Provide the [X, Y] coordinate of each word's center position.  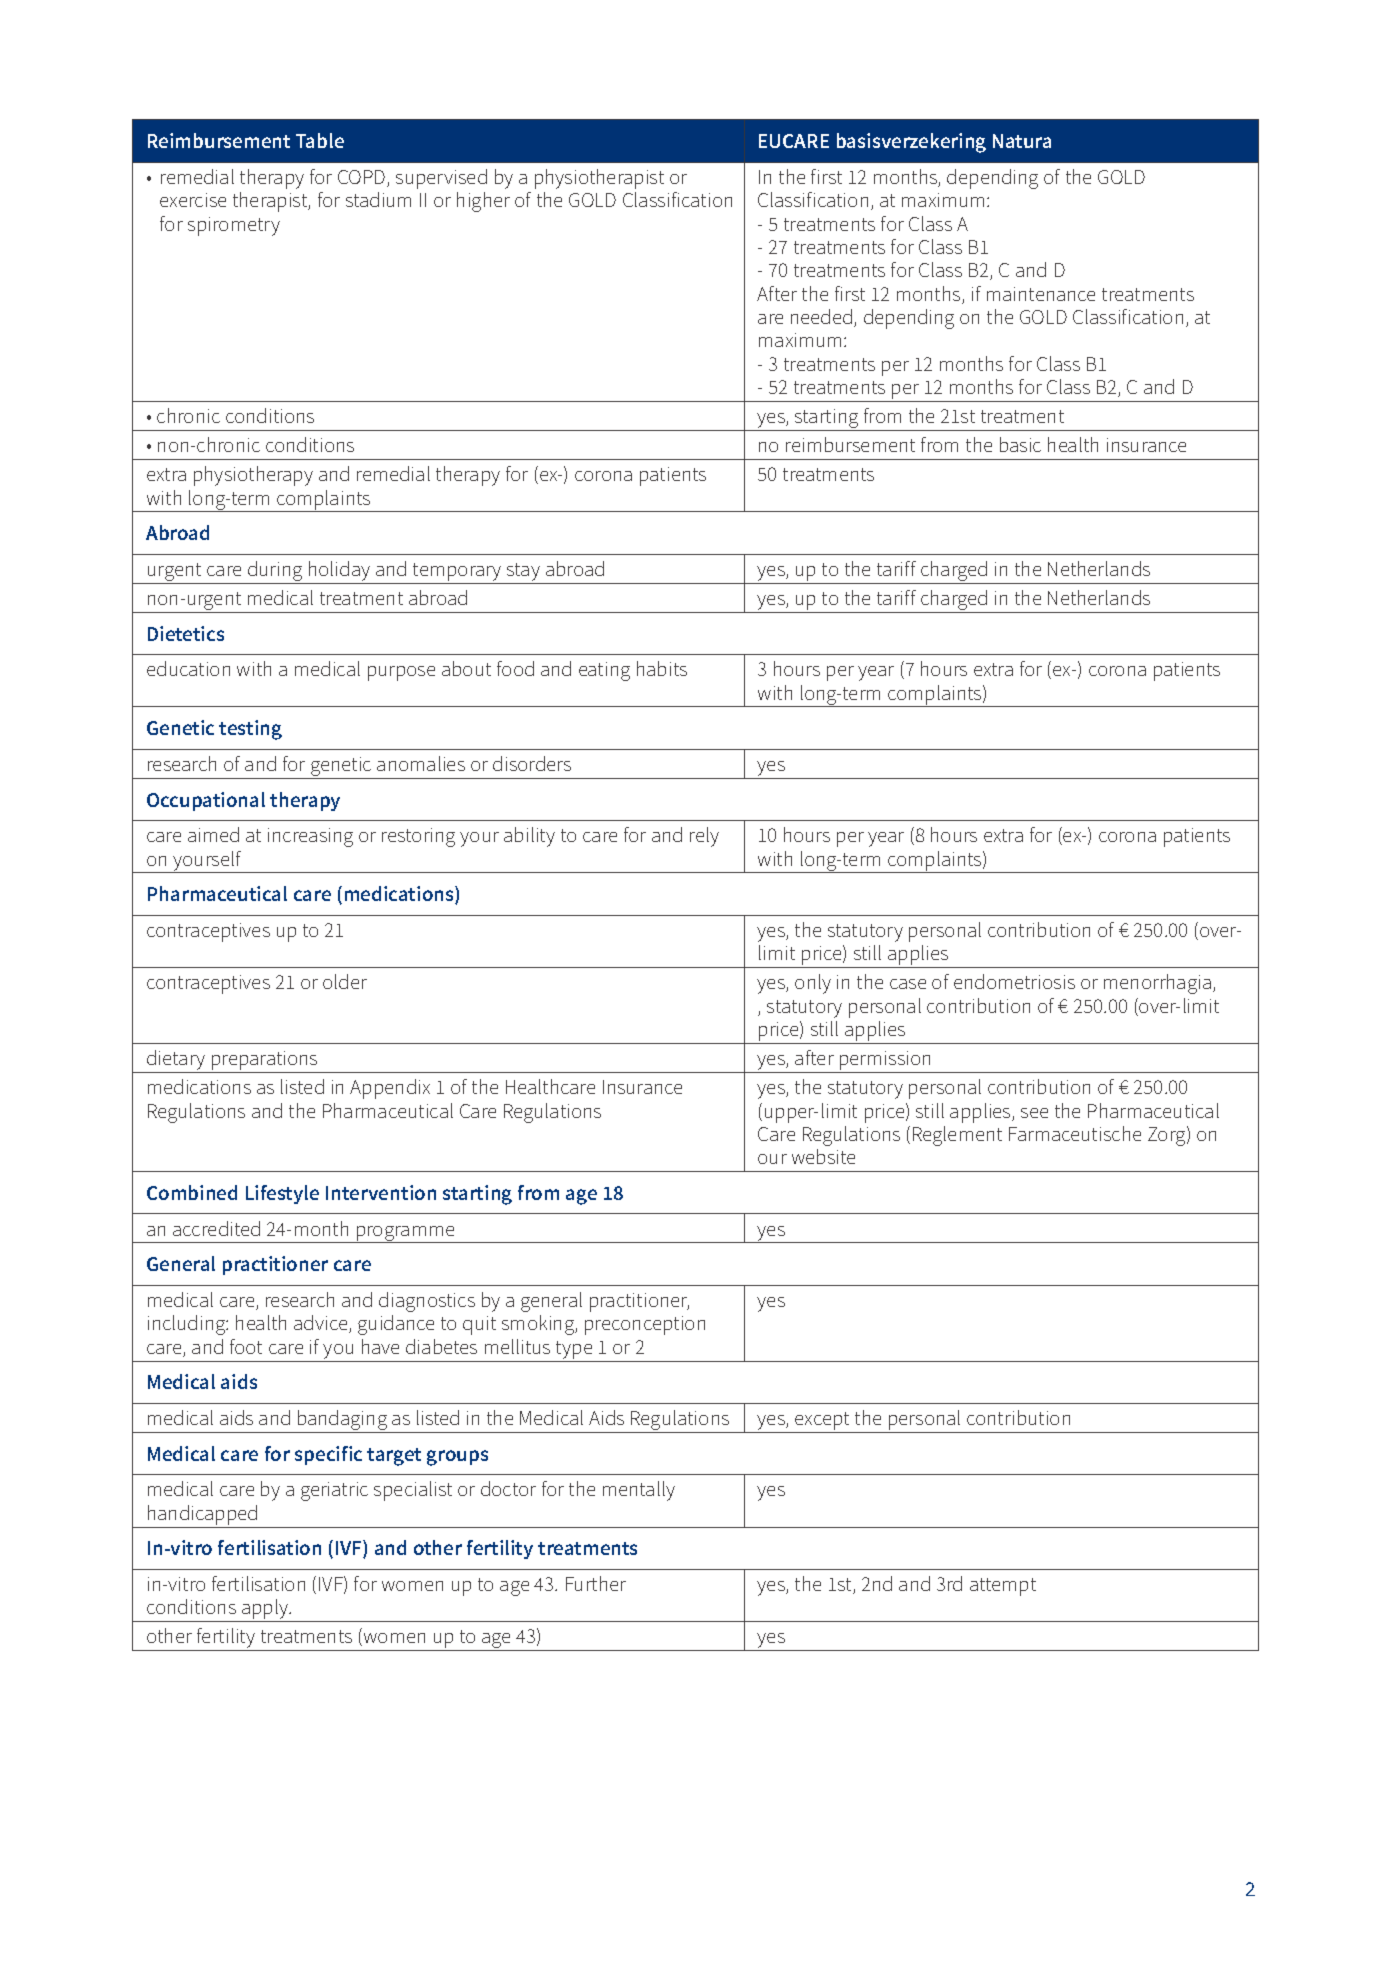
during [275, 572]
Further [596, 1583]
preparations [265, 1062]
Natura [1022, 141]
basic [1020, 444]
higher [483, 202]
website [823, 1156]
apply [265, 1610]
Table [320, 140]
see [1034, 1113]
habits [662, 668]
